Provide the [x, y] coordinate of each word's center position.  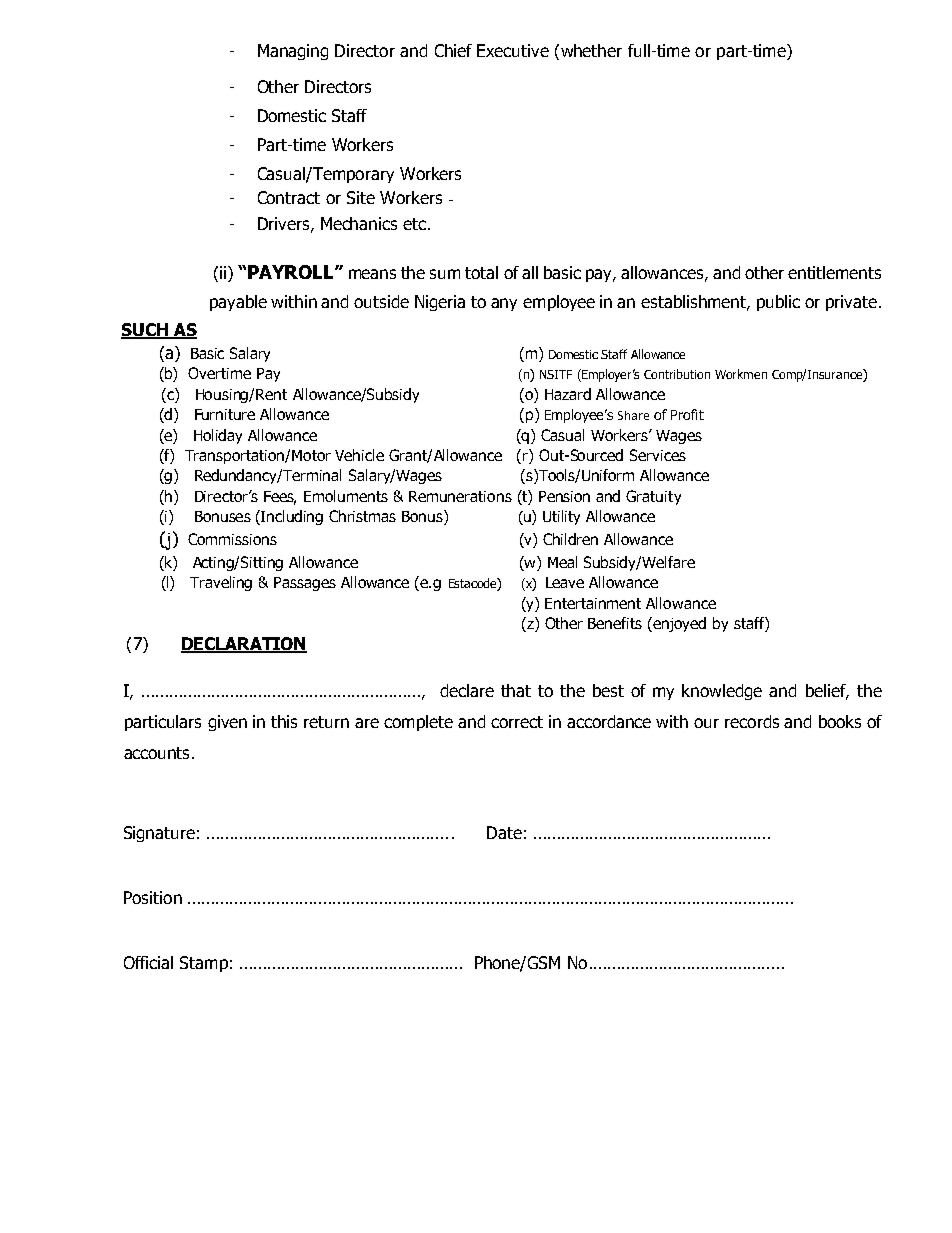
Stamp [204, 964]
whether [591, 50]
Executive [513, 50]
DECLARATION [244, 645]
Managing [293, 52]
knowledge [722, 692]
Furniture [225, 414]
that [516, 690]
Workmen [741, 374]
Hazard [568, 394]
